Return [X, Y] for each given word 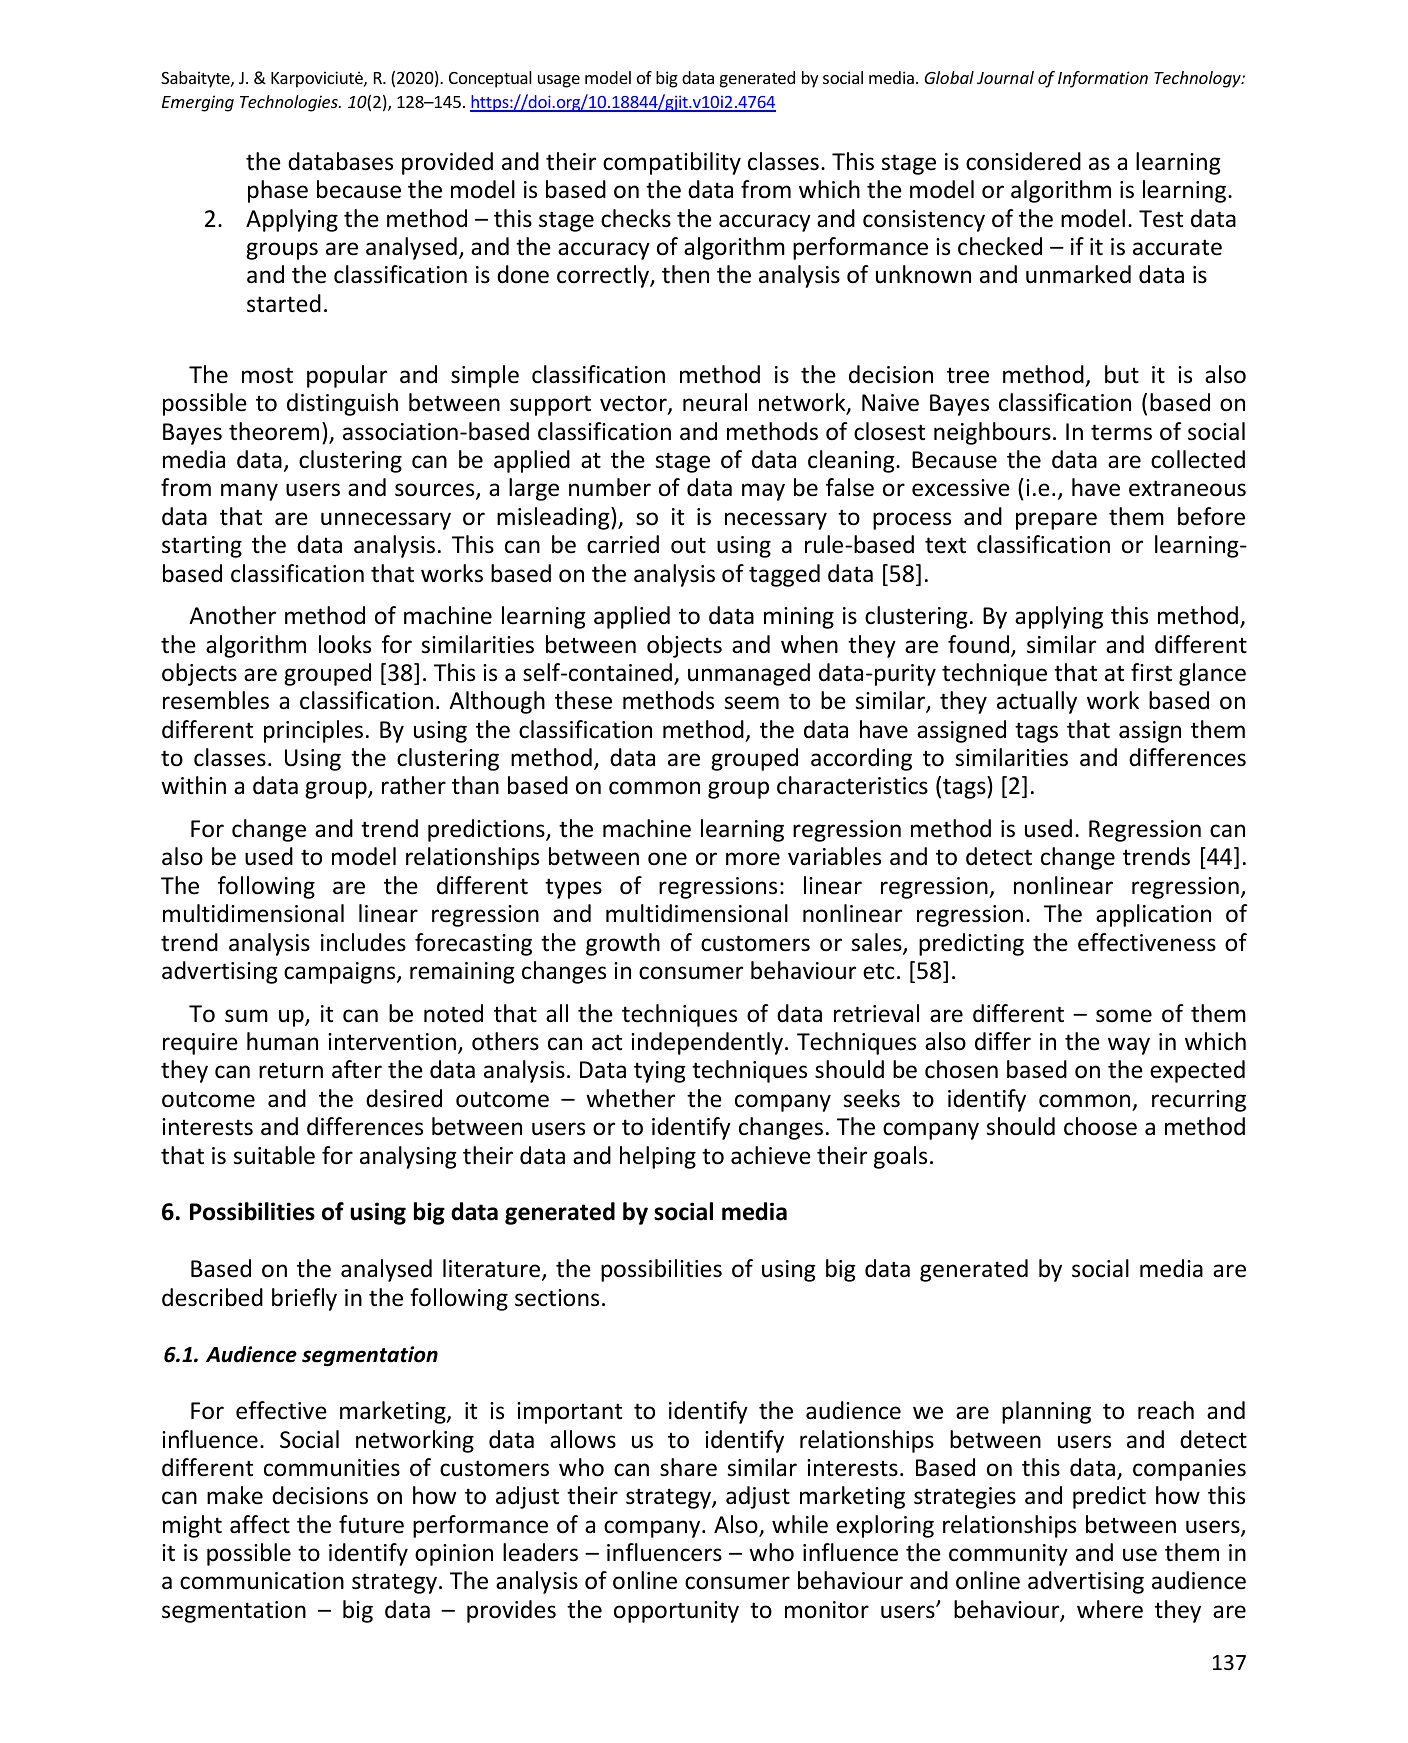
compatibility [672, 163]
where [1110, 1609]
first [1151, 672]
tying [660, 1072]
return [291, 1070]
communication [262, 1581]
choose [1100, 1126]
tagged [784, 575]
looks [345, 644]
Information [1103, 79]
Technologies [290, 103]
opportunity [676, 1612]
